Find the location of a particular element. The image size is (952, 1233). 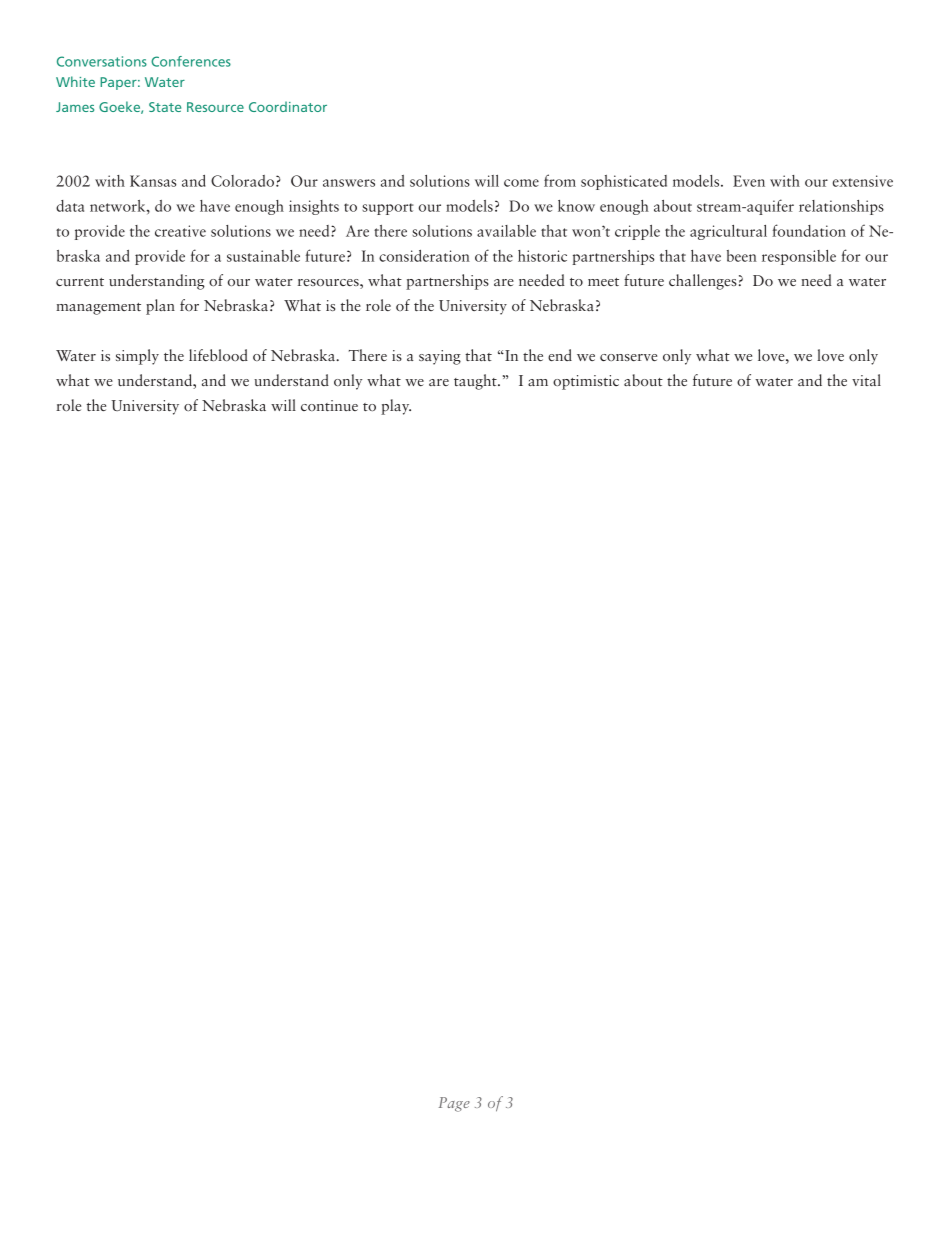

taught is located at coordinates (476, 382).
